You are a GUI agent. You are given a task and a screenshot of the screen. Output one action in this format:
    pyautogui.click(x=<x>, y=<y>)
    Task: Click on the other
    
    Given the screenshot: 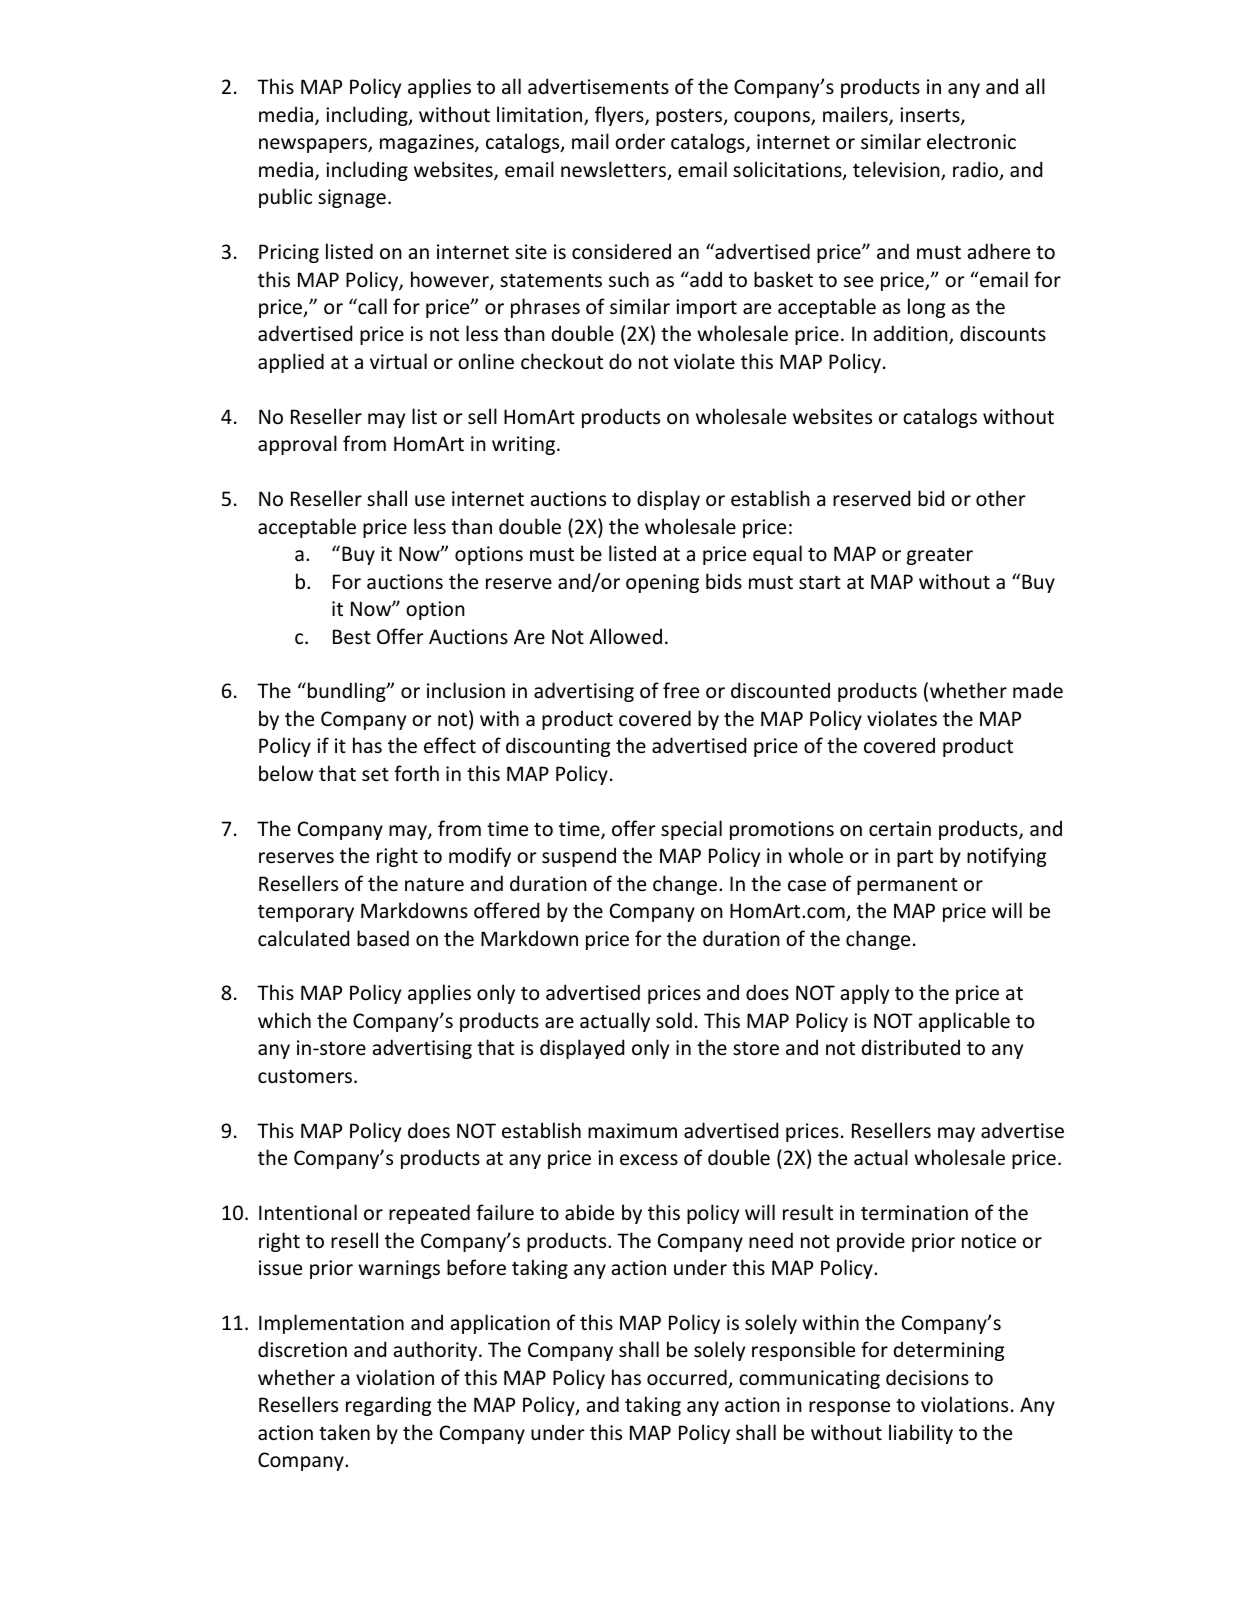 What is the action you would take?
    pyautogui.click(x=1001, y=498)
